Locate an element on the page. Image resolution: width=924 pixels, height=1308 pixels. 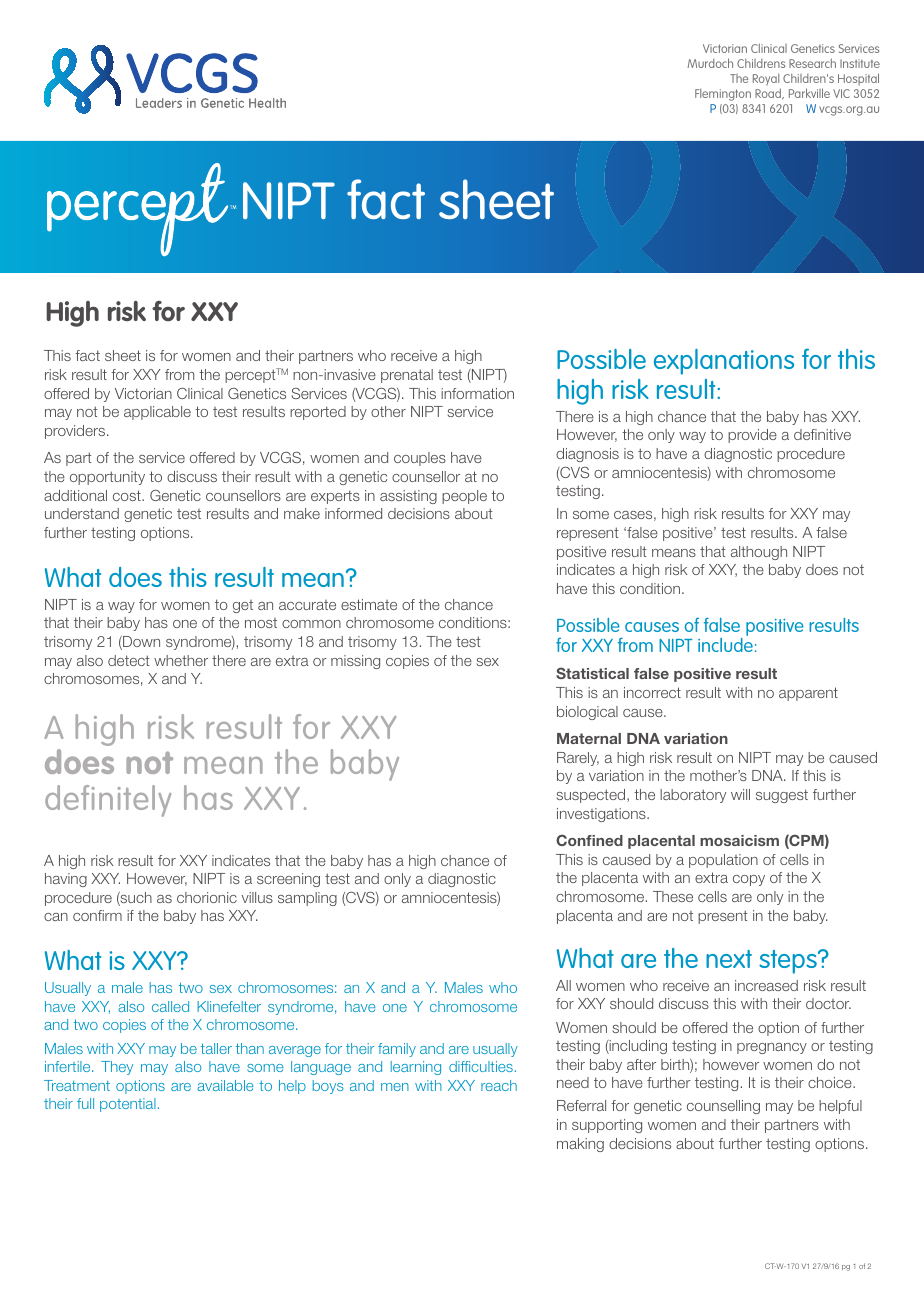
mosaicism is located at coordinates (739, 840).
